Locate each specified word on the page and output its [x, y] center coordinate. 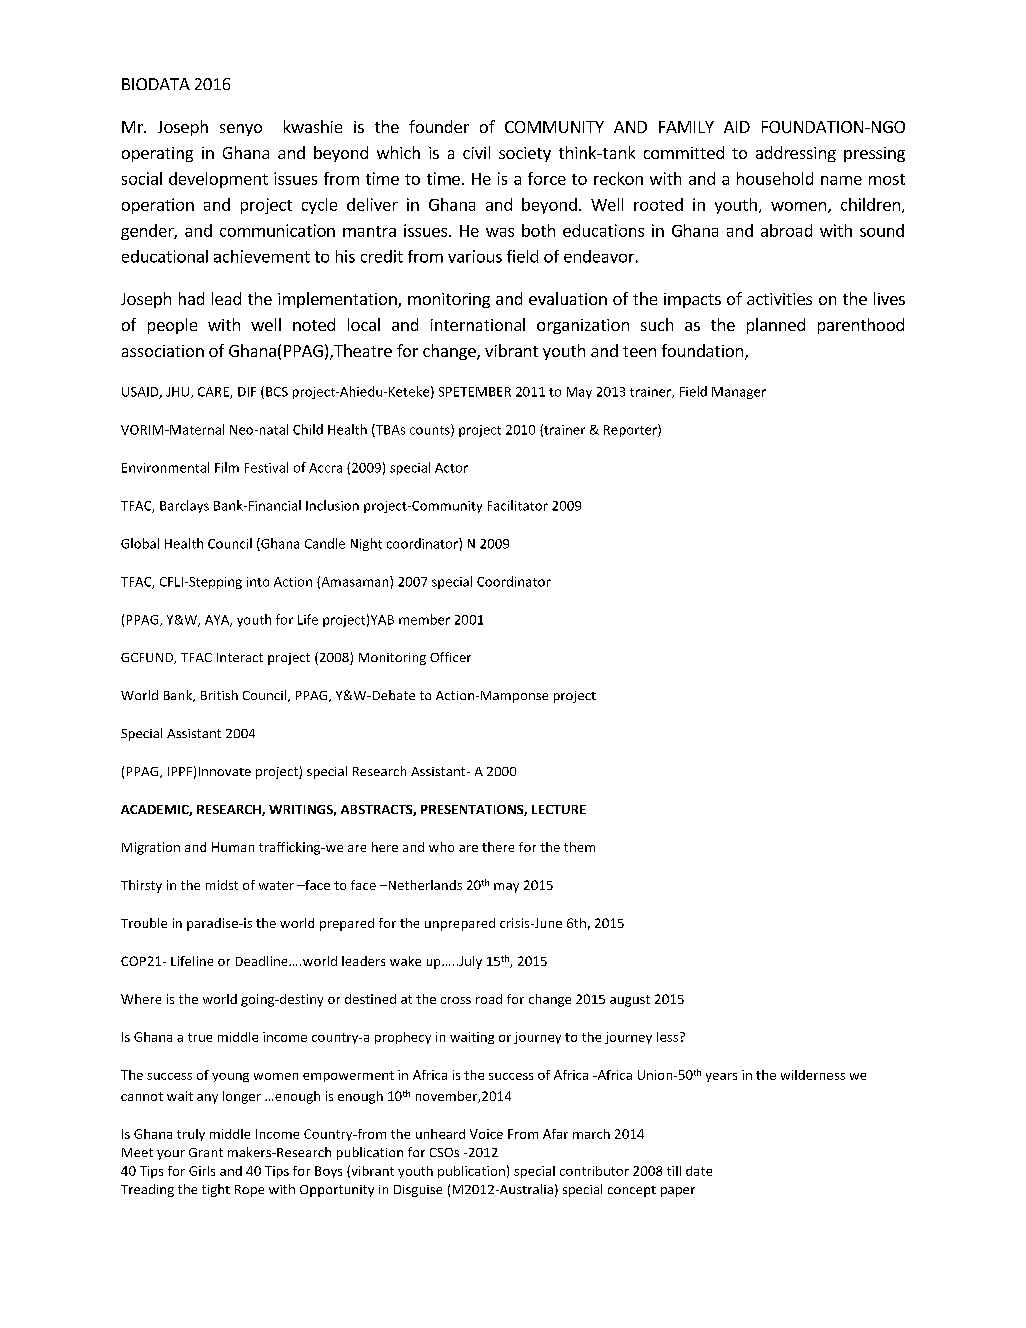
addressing [796, 154]
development [218, 180]
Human [233, 847]
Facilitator [518, 505]
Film [227, 467]
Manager [739, 393]
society [525, 154]
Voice [486, 1134]
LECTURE [559, 809]
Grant [206, 1152]
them [579, 847]
